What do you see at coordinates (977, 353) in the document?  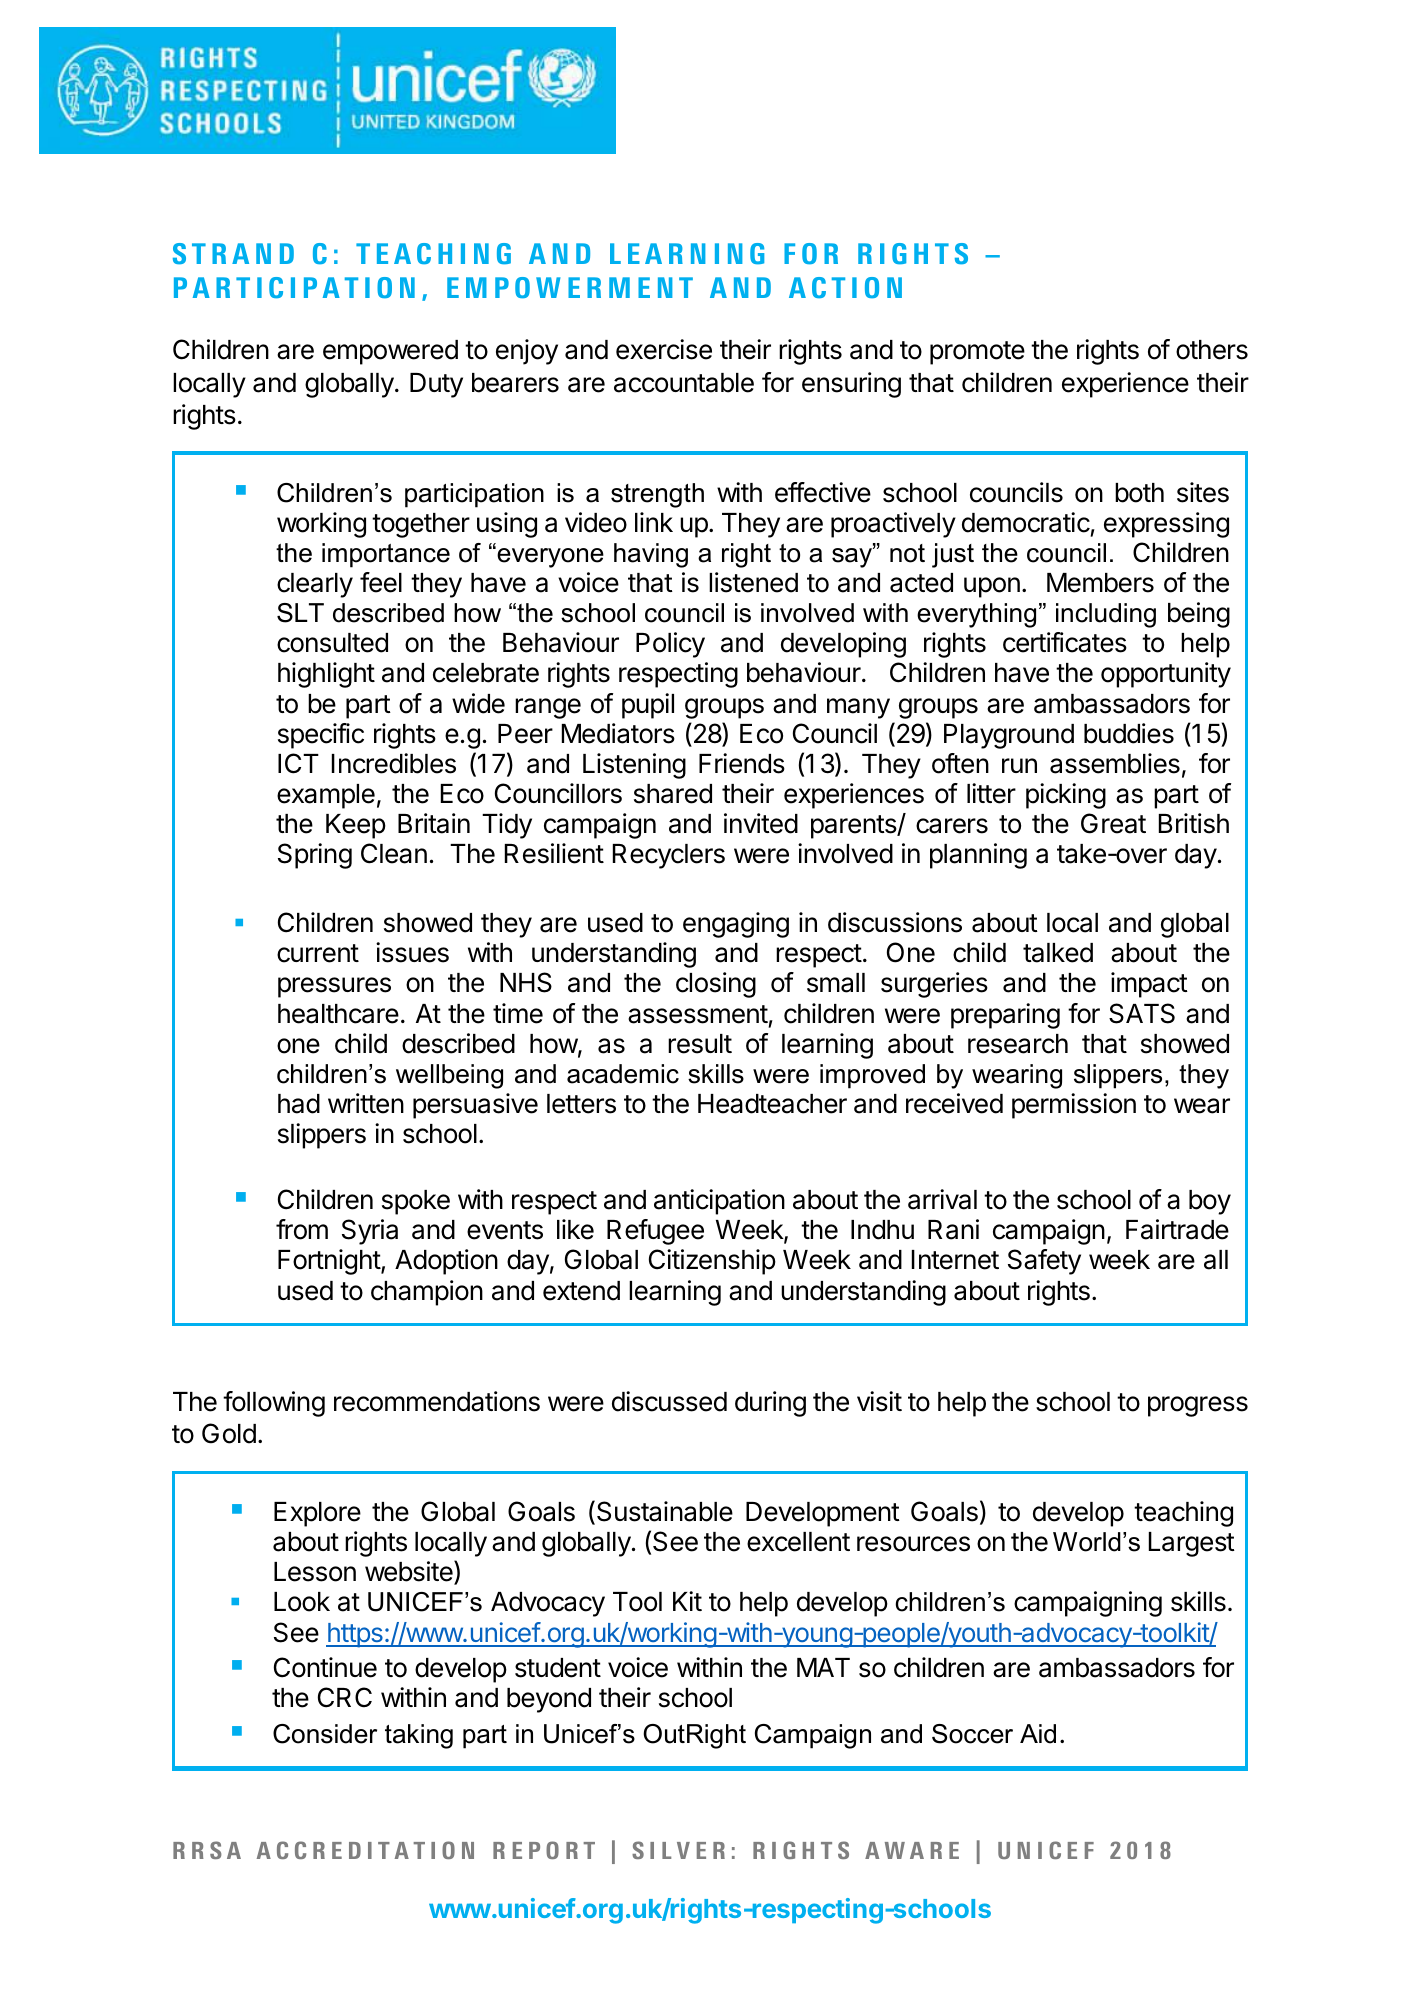 I see `promote` at bounding box center [977, 353].
